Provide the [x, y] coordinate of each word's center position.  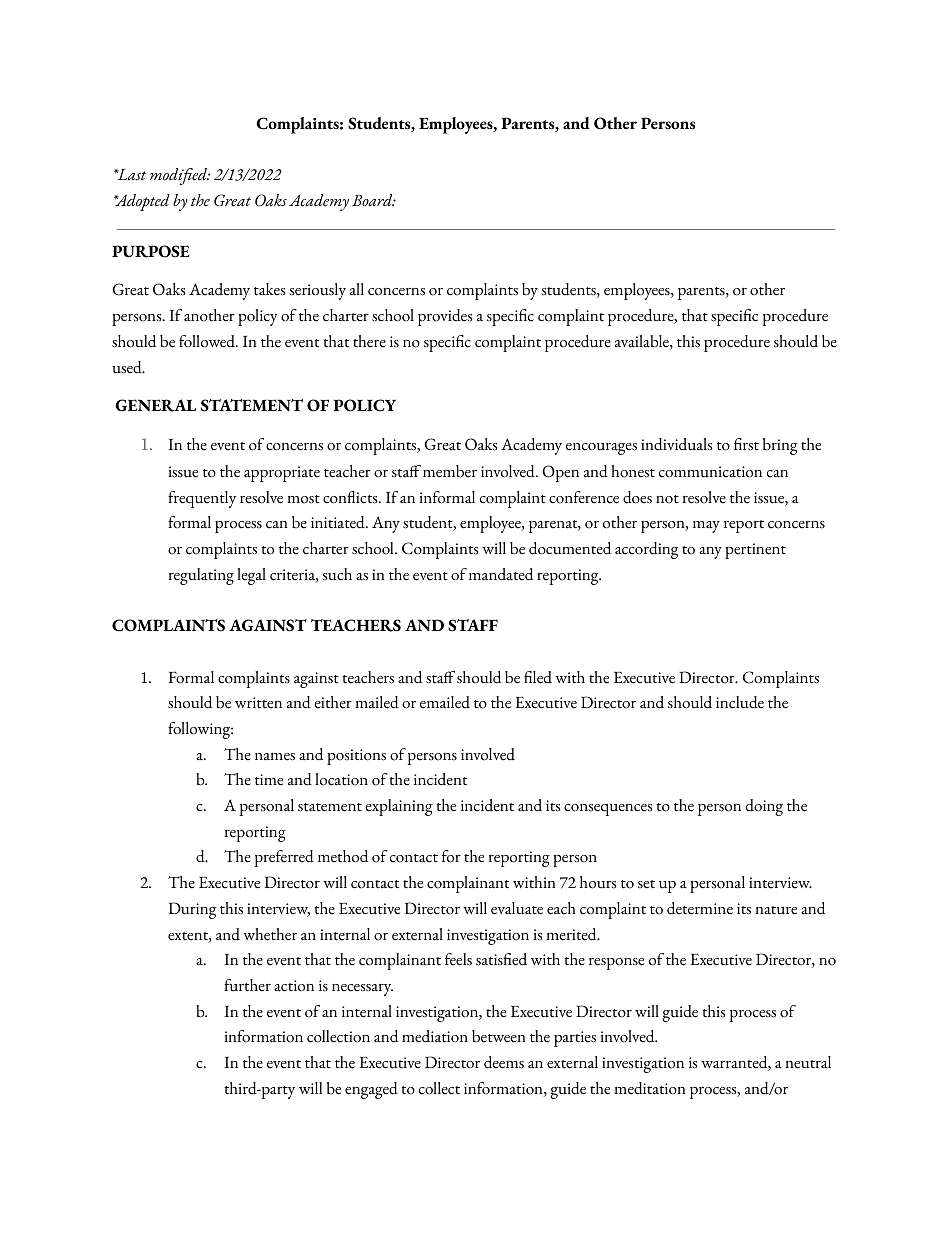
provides [445, 317]
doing [764, 807]
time [269, 780]
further [247, 985]
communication [710, 472]
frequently [202, 499]
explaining [399, 807]
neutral [808, 1062]
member [450, 471]
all [357, 289]
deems [504, 1062]
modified [180, 176]
